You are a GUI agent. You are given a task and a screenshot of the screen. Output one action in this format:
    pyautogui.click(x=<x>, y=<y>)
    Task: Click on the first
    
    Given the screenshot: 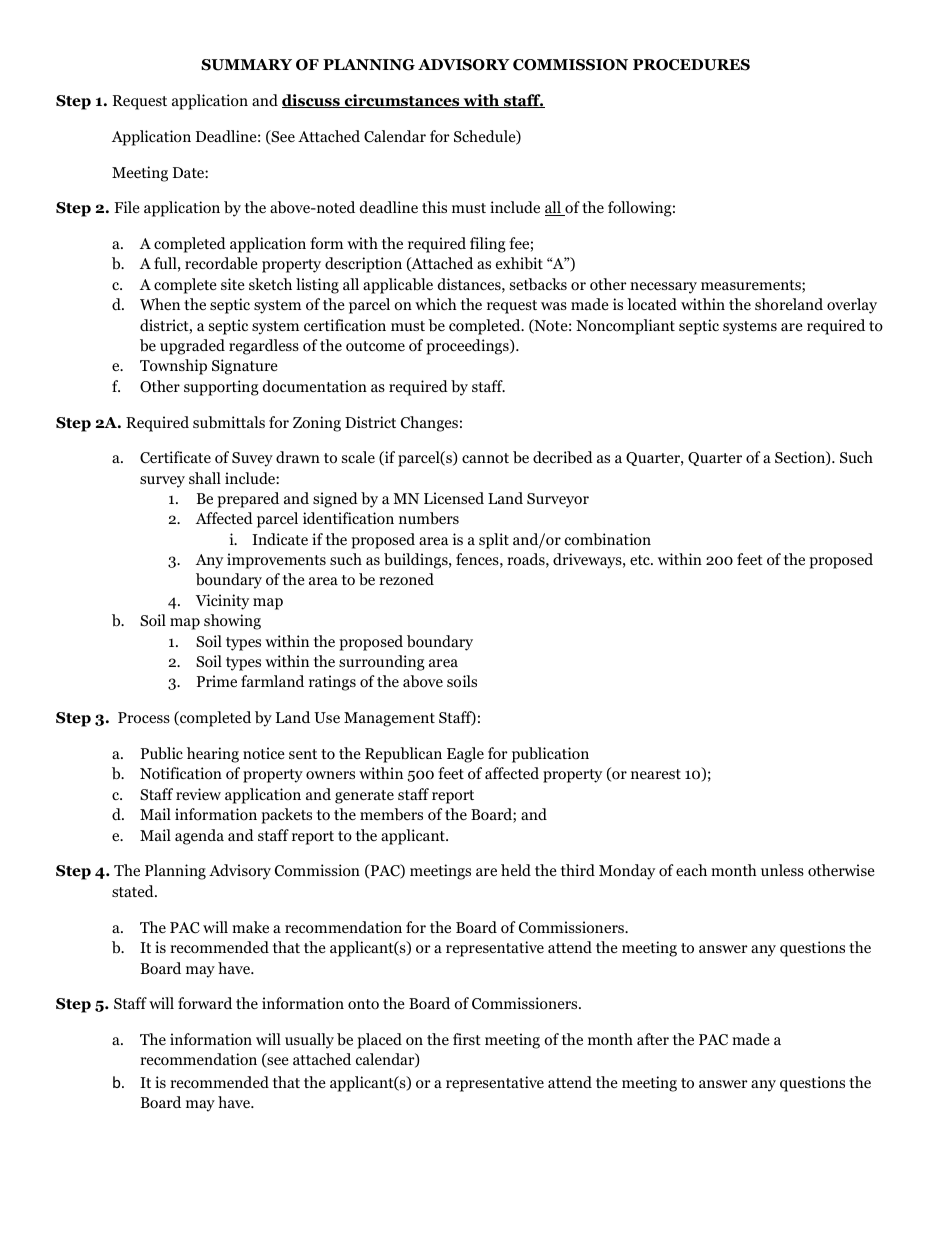 What is the action you would take?
    pyautogui.click(x=467, y=1039)
